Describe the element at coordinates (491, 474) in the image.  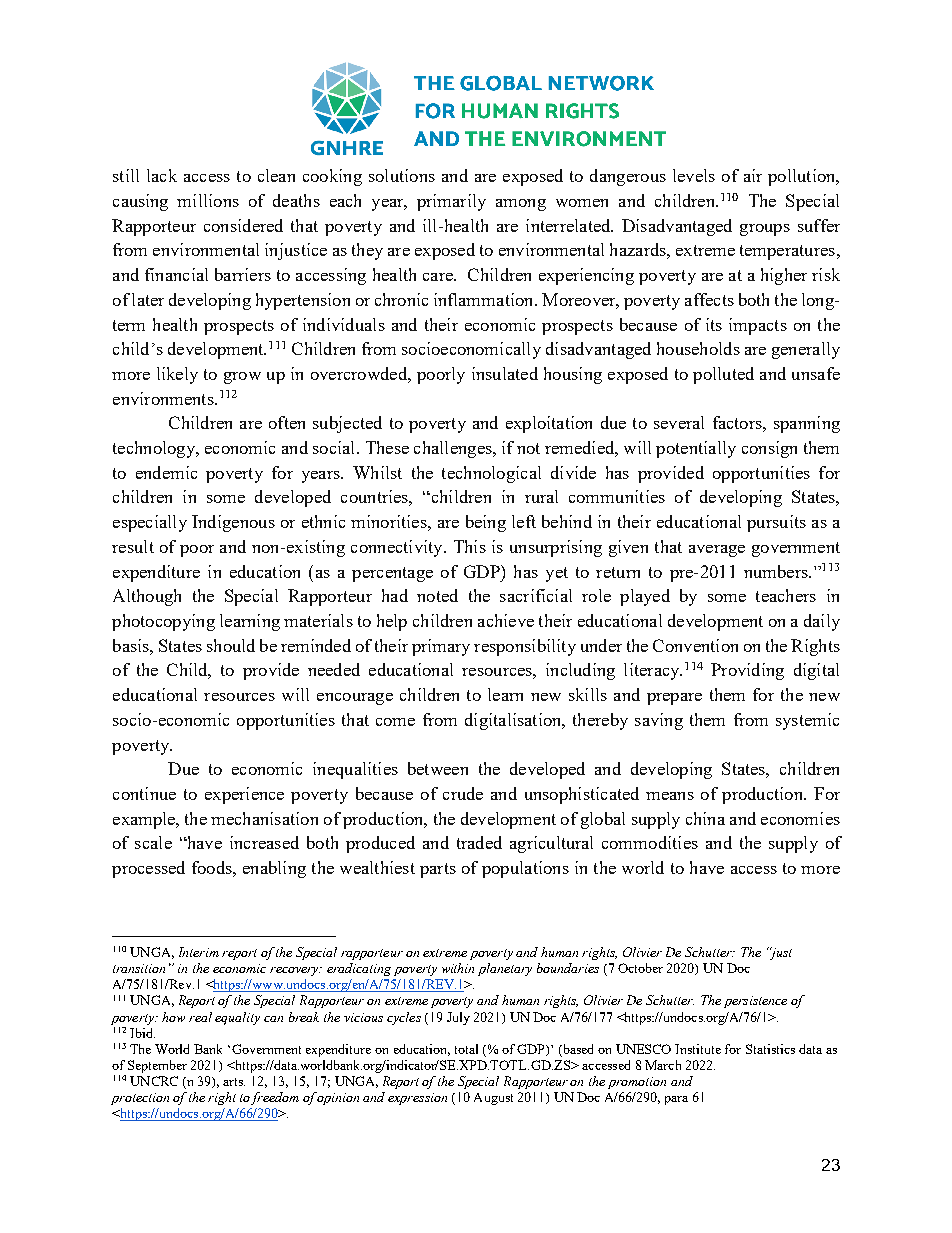
I see `technological` at that location.
